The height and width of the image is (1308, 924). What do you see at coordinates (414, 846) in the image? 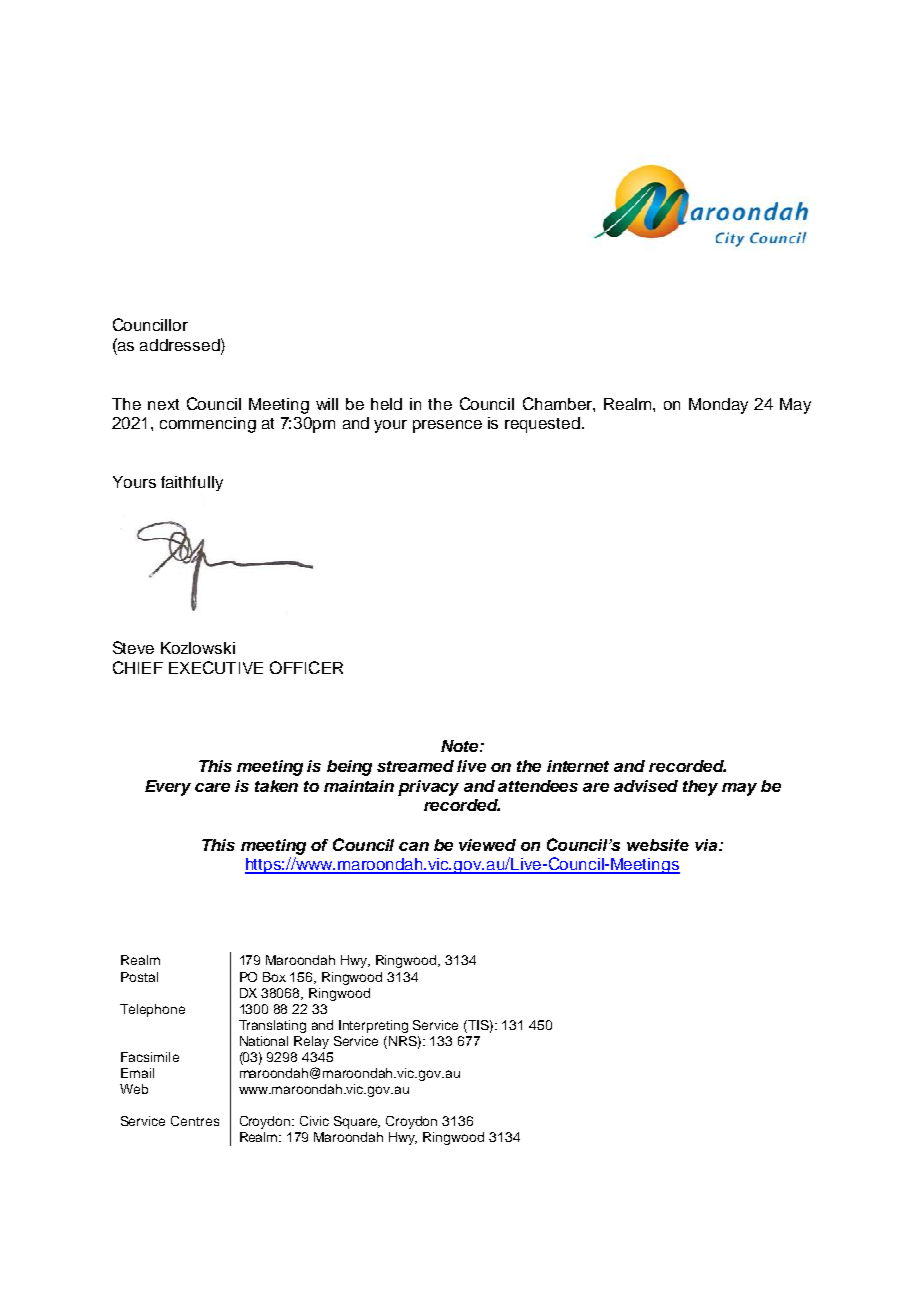
I see `can` at bounding box center [414, 846].
